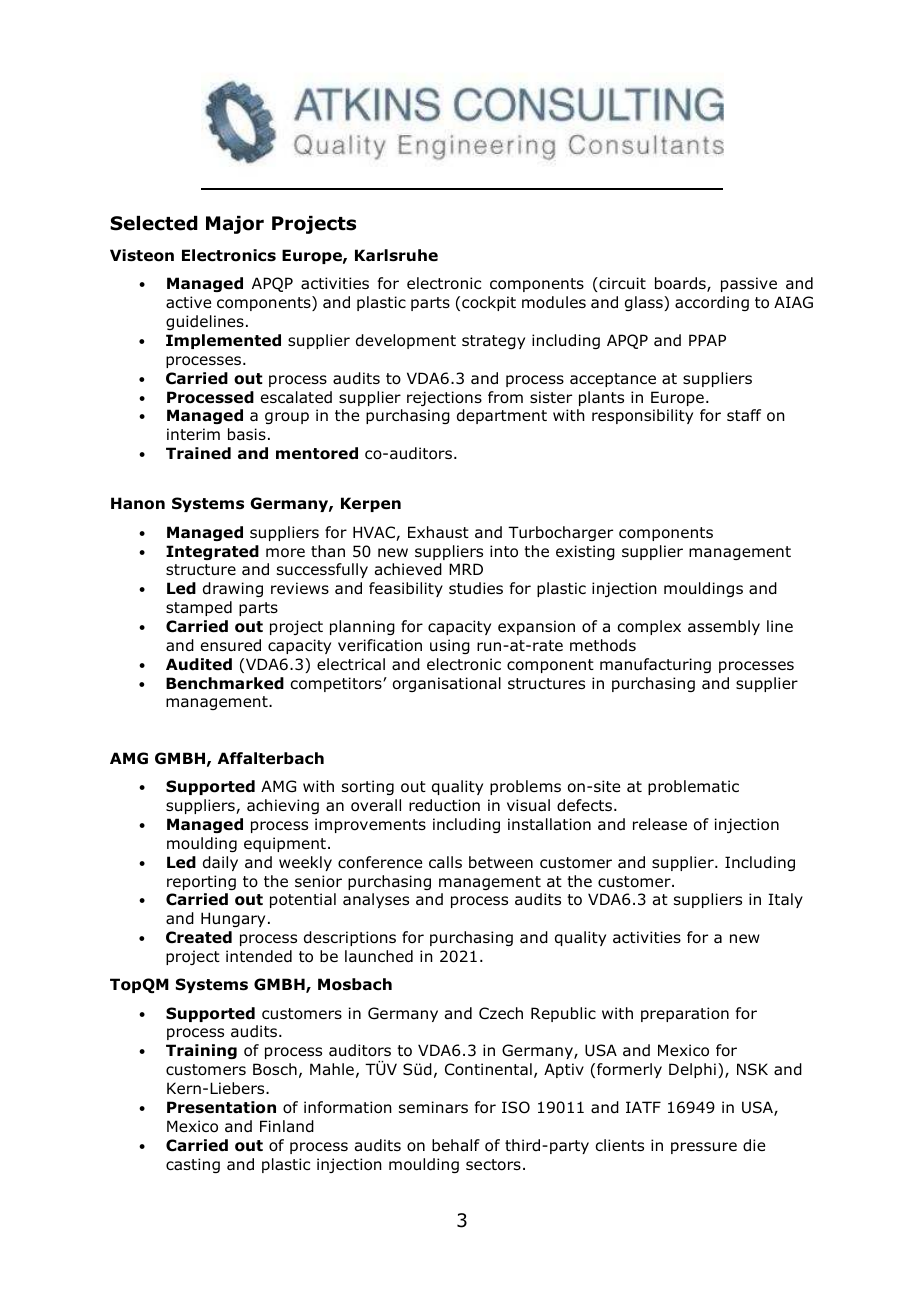 This document has height=1308, width=924. Describe the element at coordinates (445, 862) in the document. I see `calls` at that location.
